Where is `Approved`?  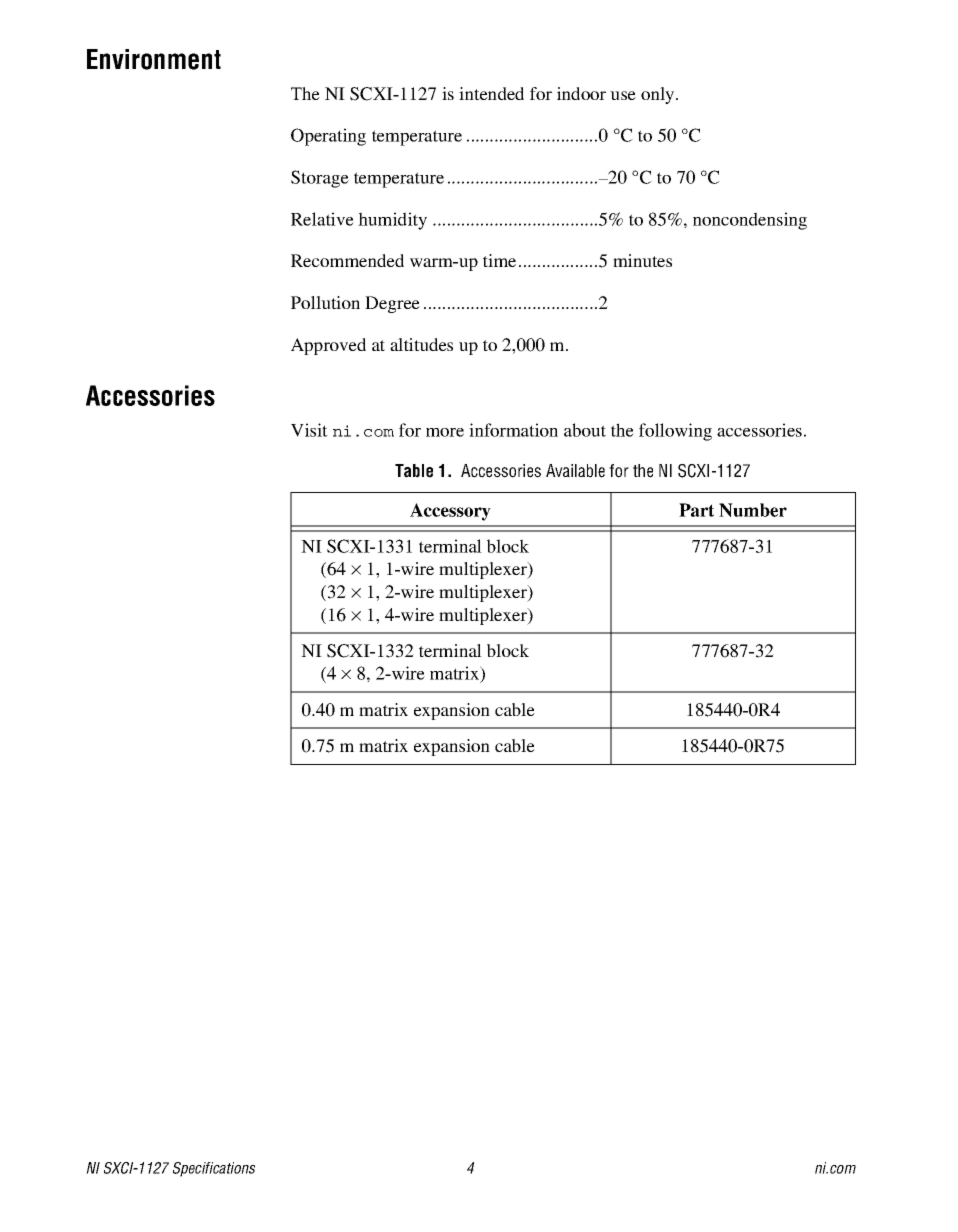
Approved is located at coordinates (328, 346).
